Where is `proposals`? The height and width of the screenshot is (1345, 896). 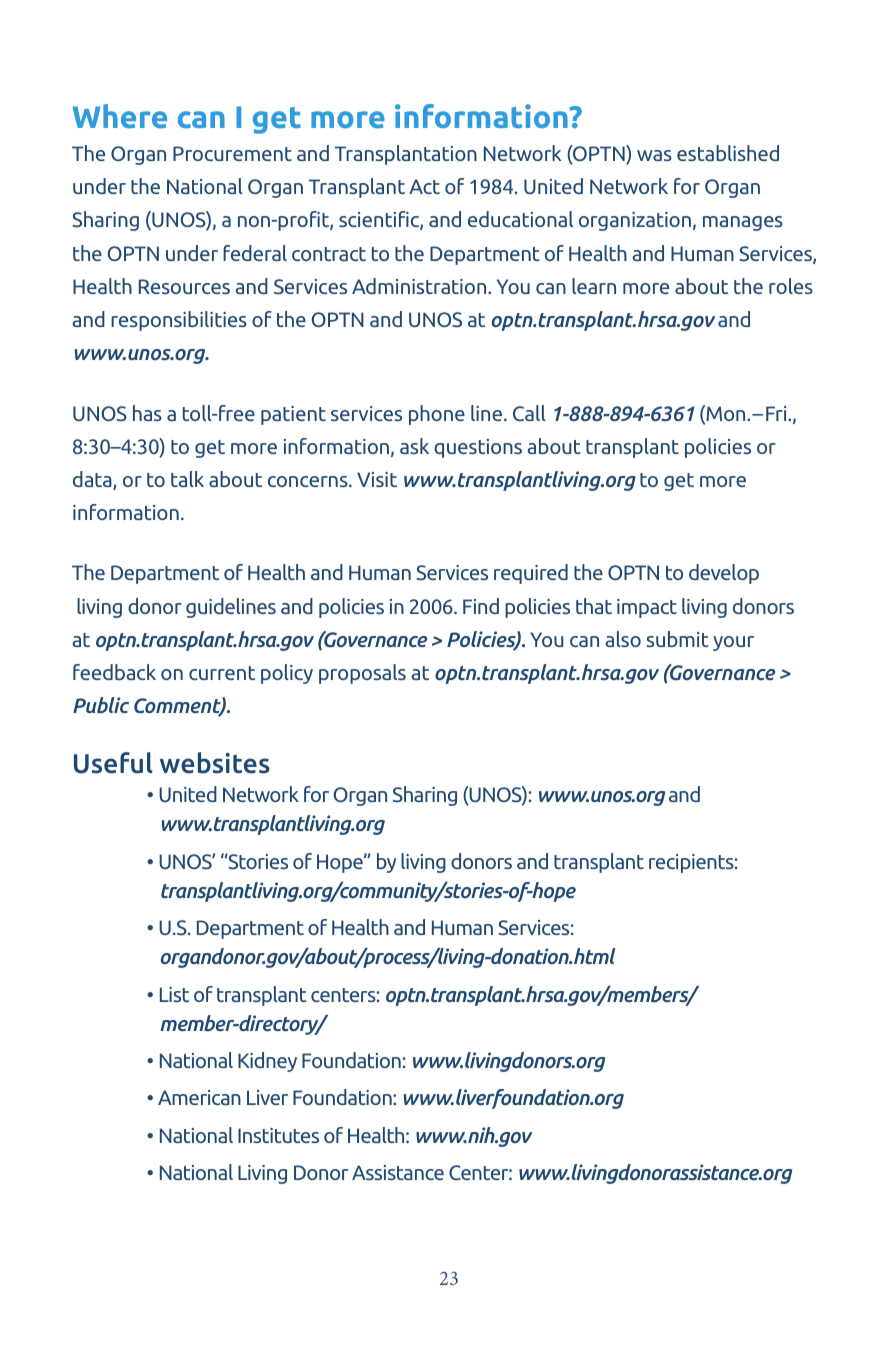
proposals is located at coordinates (362, 674).
